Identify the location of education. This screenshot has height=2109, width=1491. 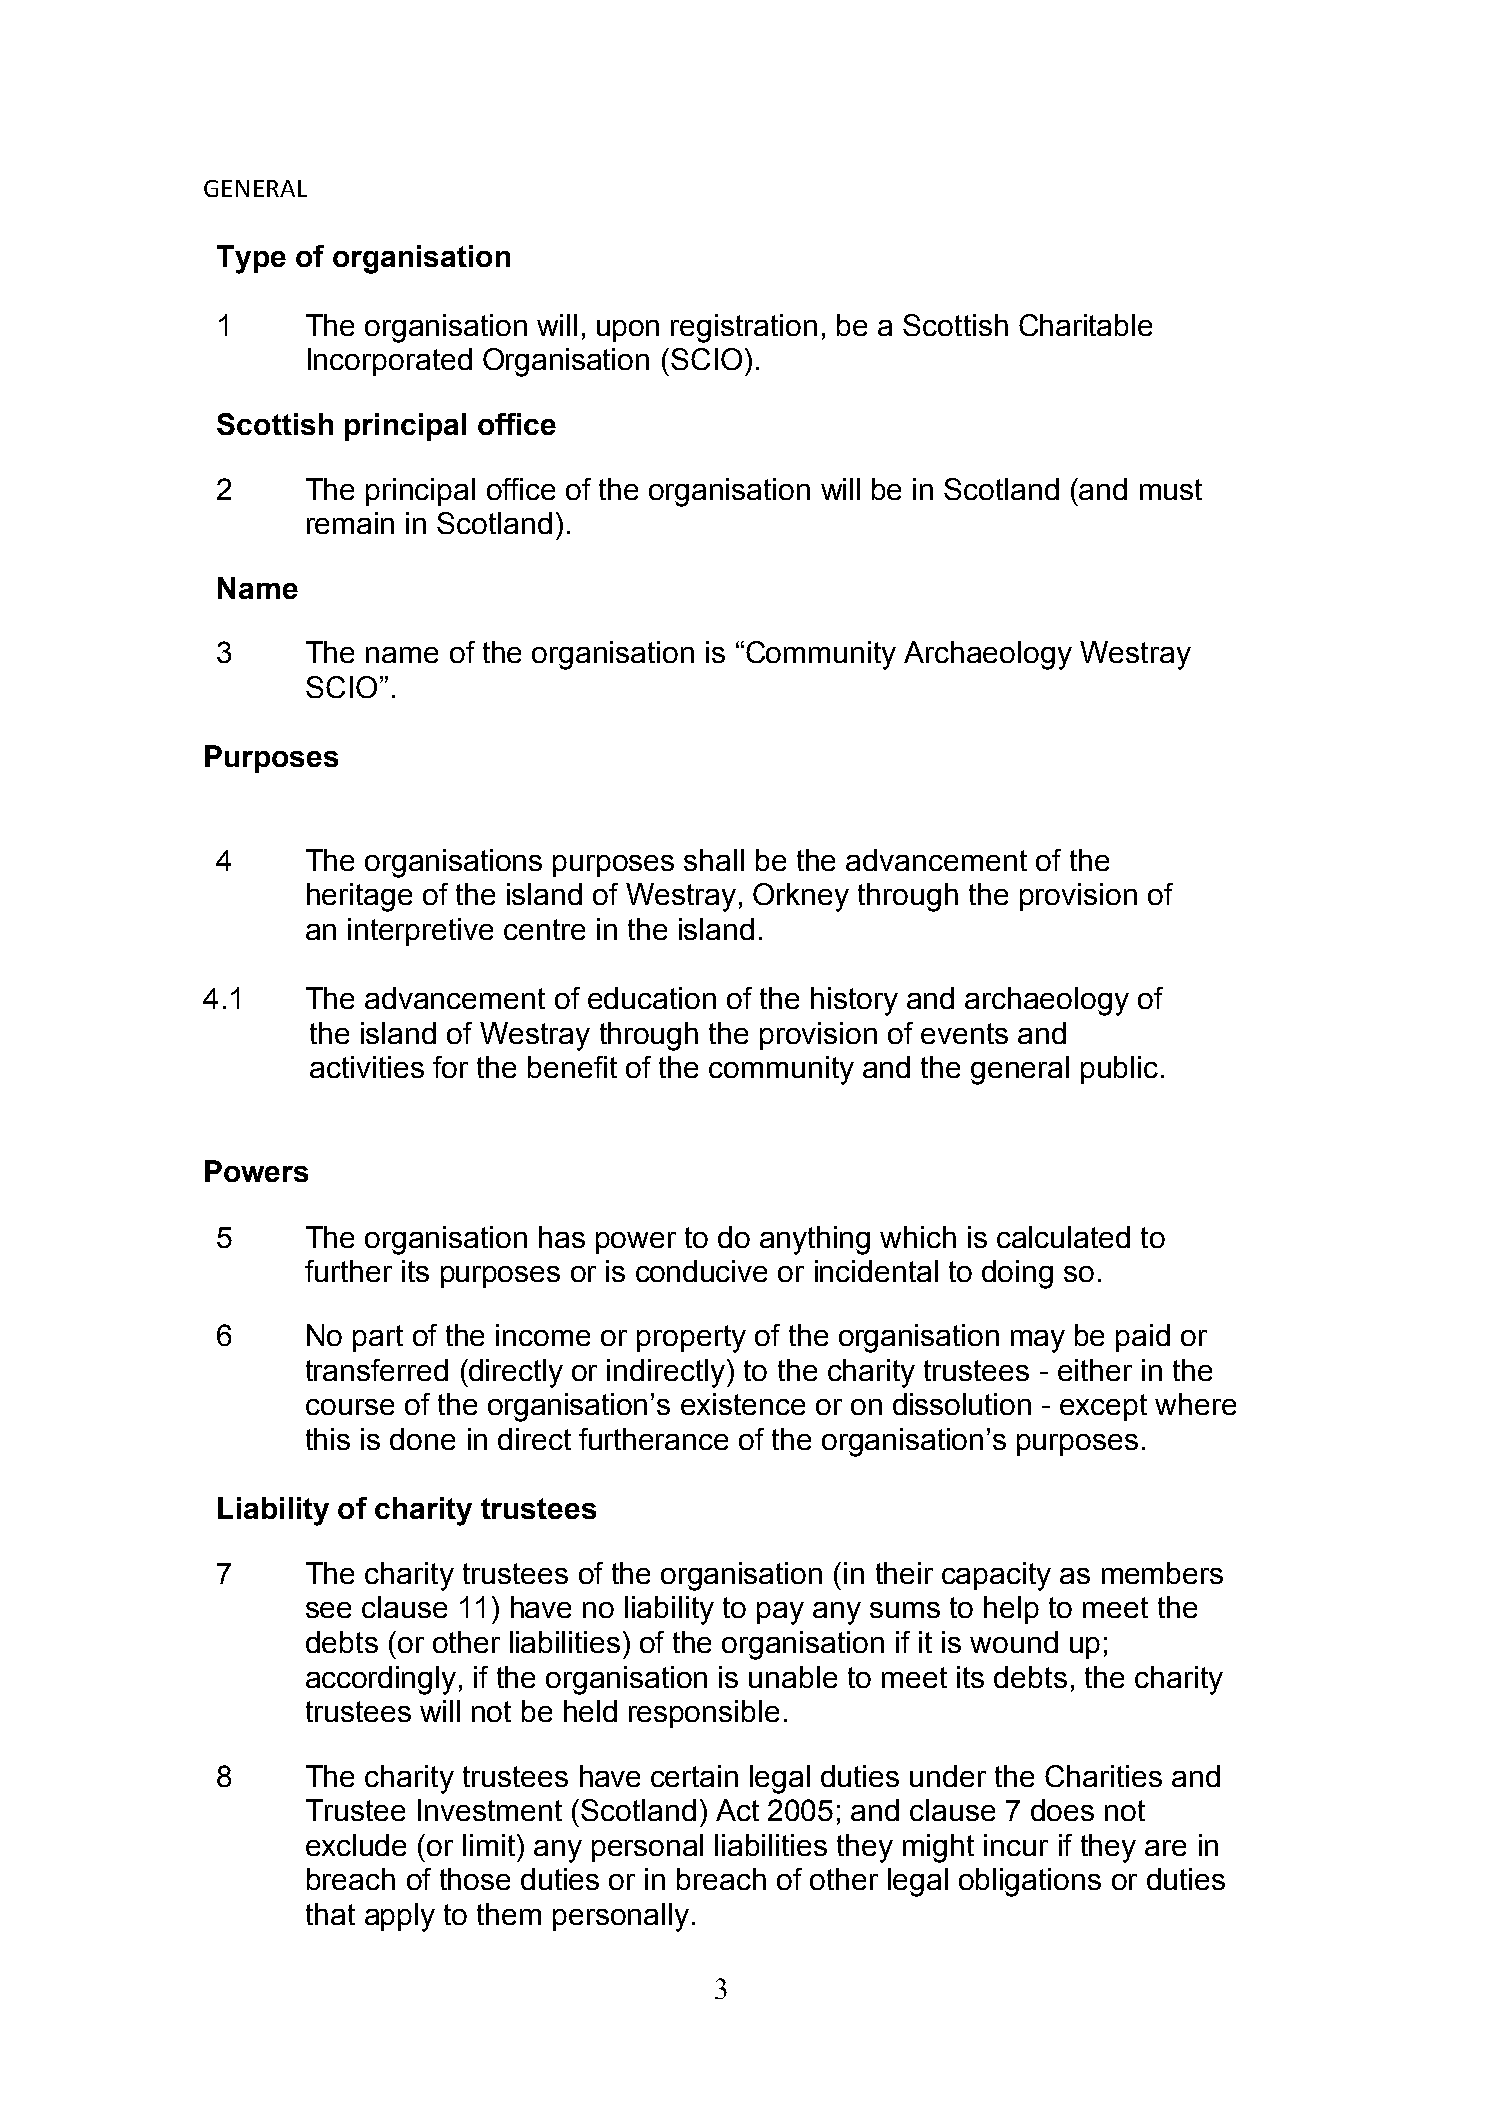
(652, 998).
